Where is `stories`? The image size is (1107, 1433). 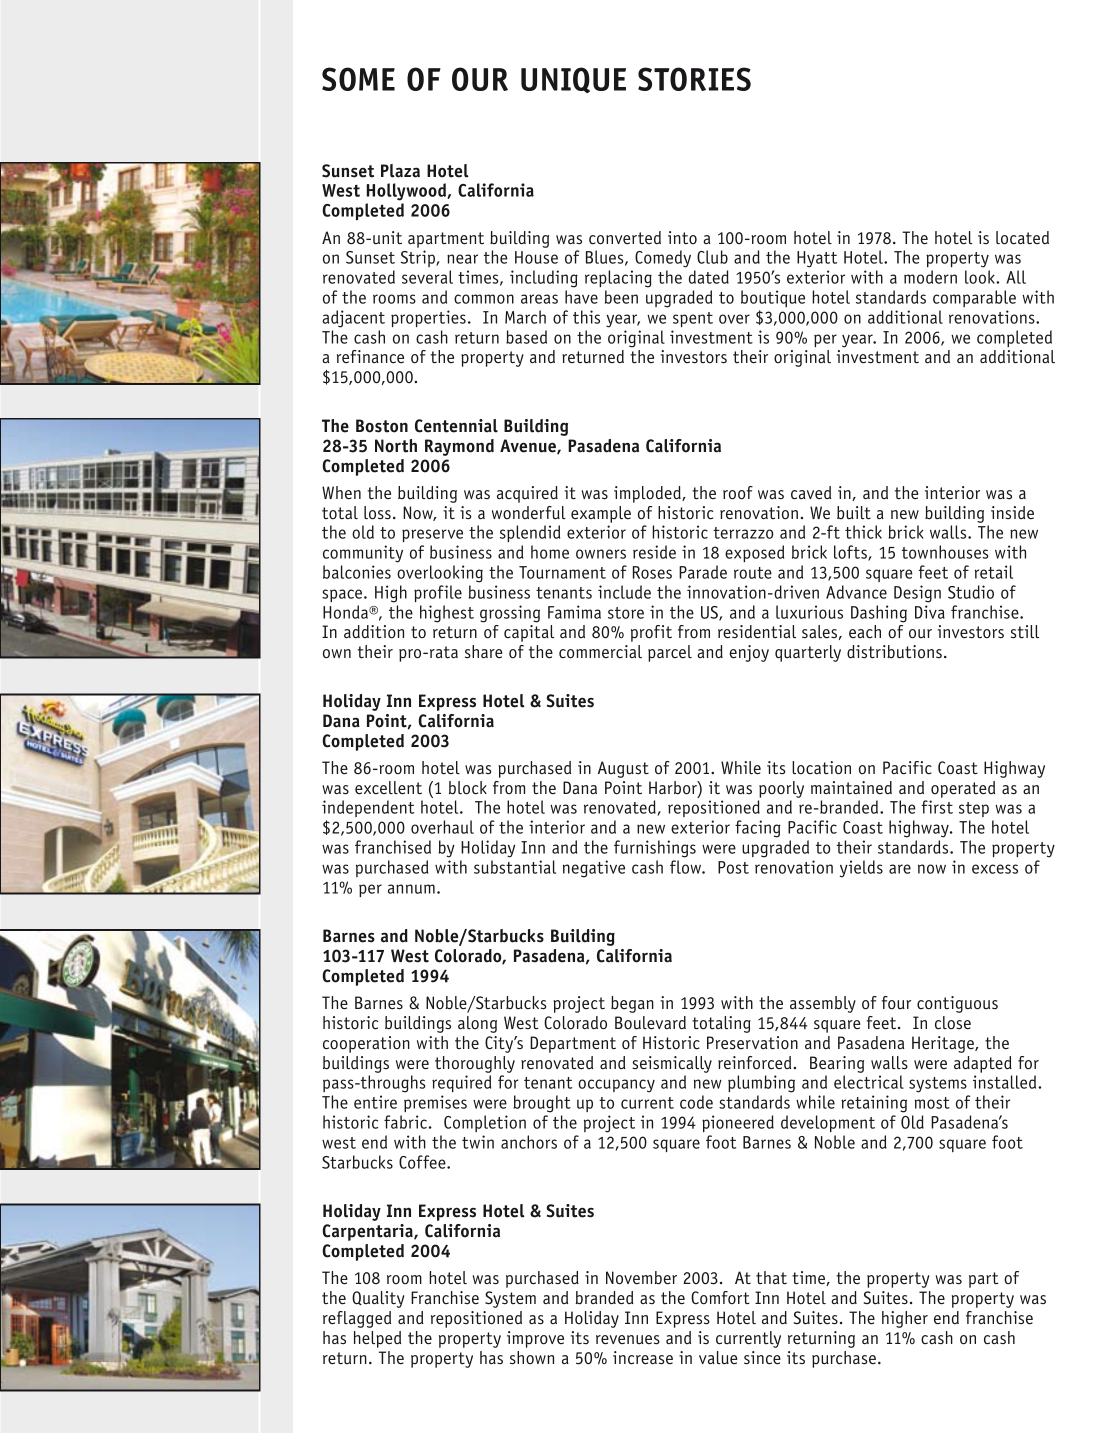
stories is located at coordinates (694, 79).
